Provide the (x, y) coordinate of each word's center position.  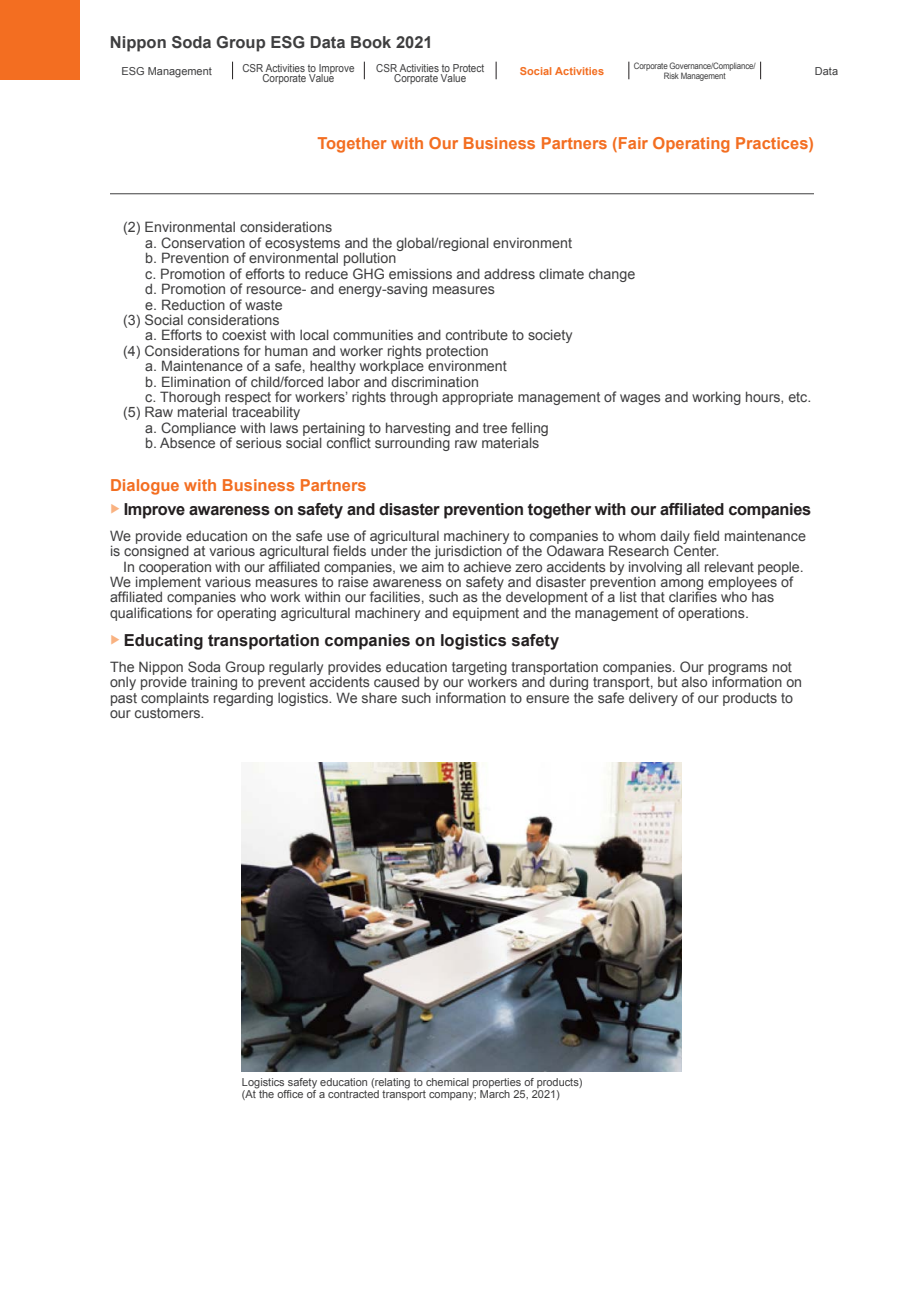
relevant (729, 567)
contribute (477, 334)
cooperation (175, 569)
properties (498, 1084)
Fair (633, 143)
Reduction (193, 304)
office (290, 1094)
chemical (447, 1082)
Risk (671, 75)
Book (371, 42)
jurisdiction (469, 552)
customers (169, 713)
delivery (653, 699)
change (612, 275)
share (379, 697)
